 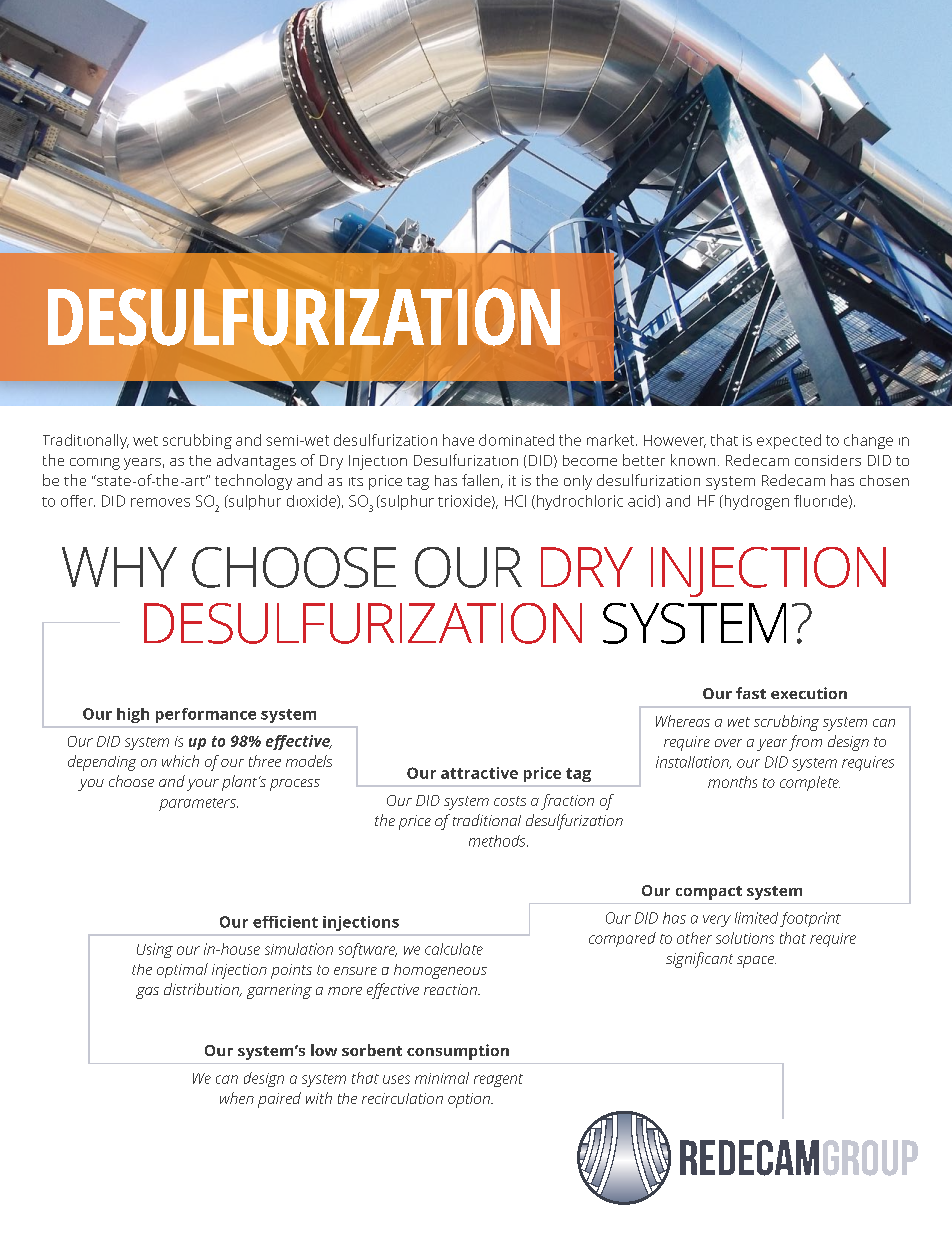 I want to click on coming, so click(x=95, y=464).
